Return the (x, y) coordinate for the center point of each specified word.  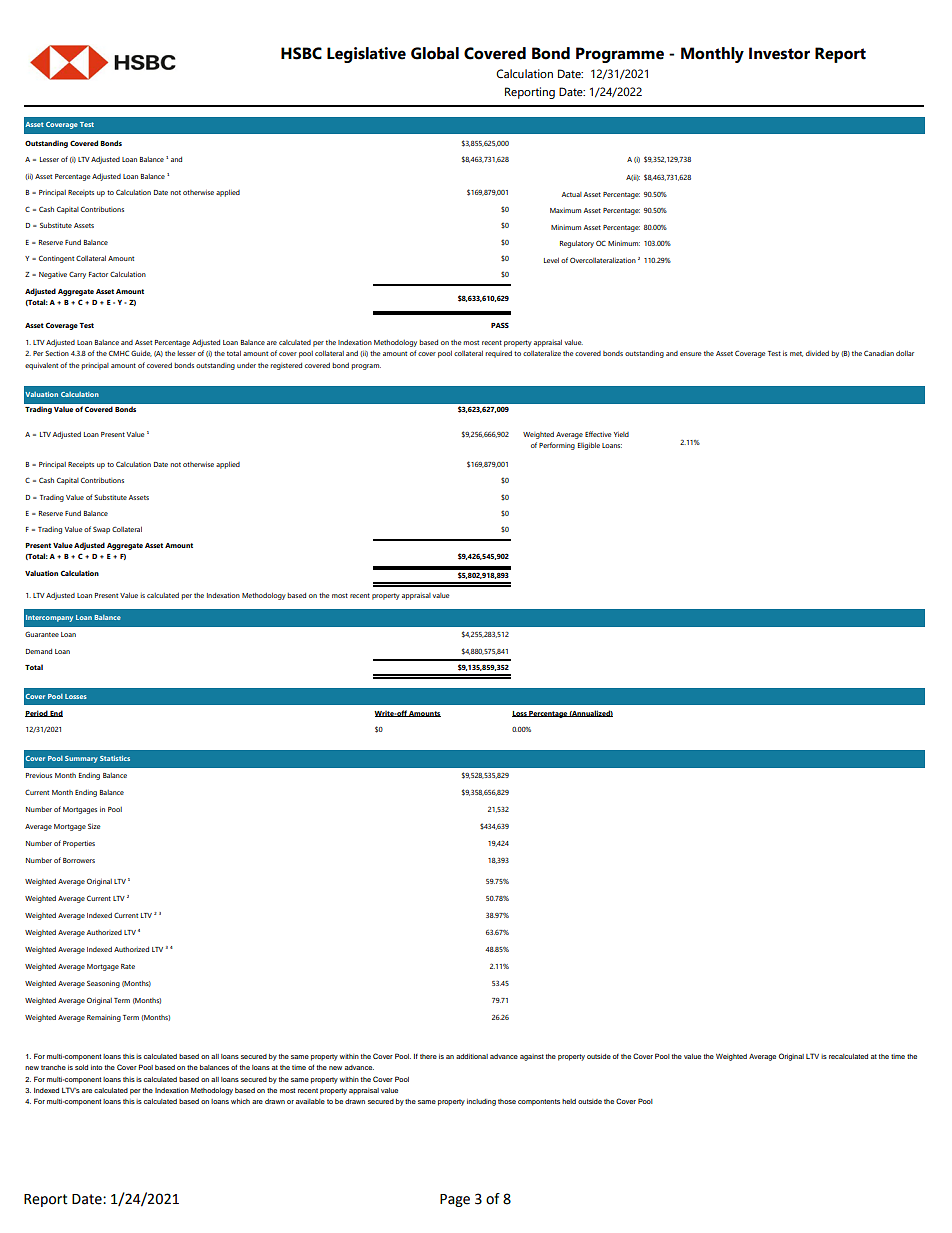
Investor (779, 53)
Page (455, 1200)
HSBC (301, 53)
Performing (557, 446)
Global (435, 53)
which (240, 1101)
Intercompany (49, 618)
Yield (621, 434)
